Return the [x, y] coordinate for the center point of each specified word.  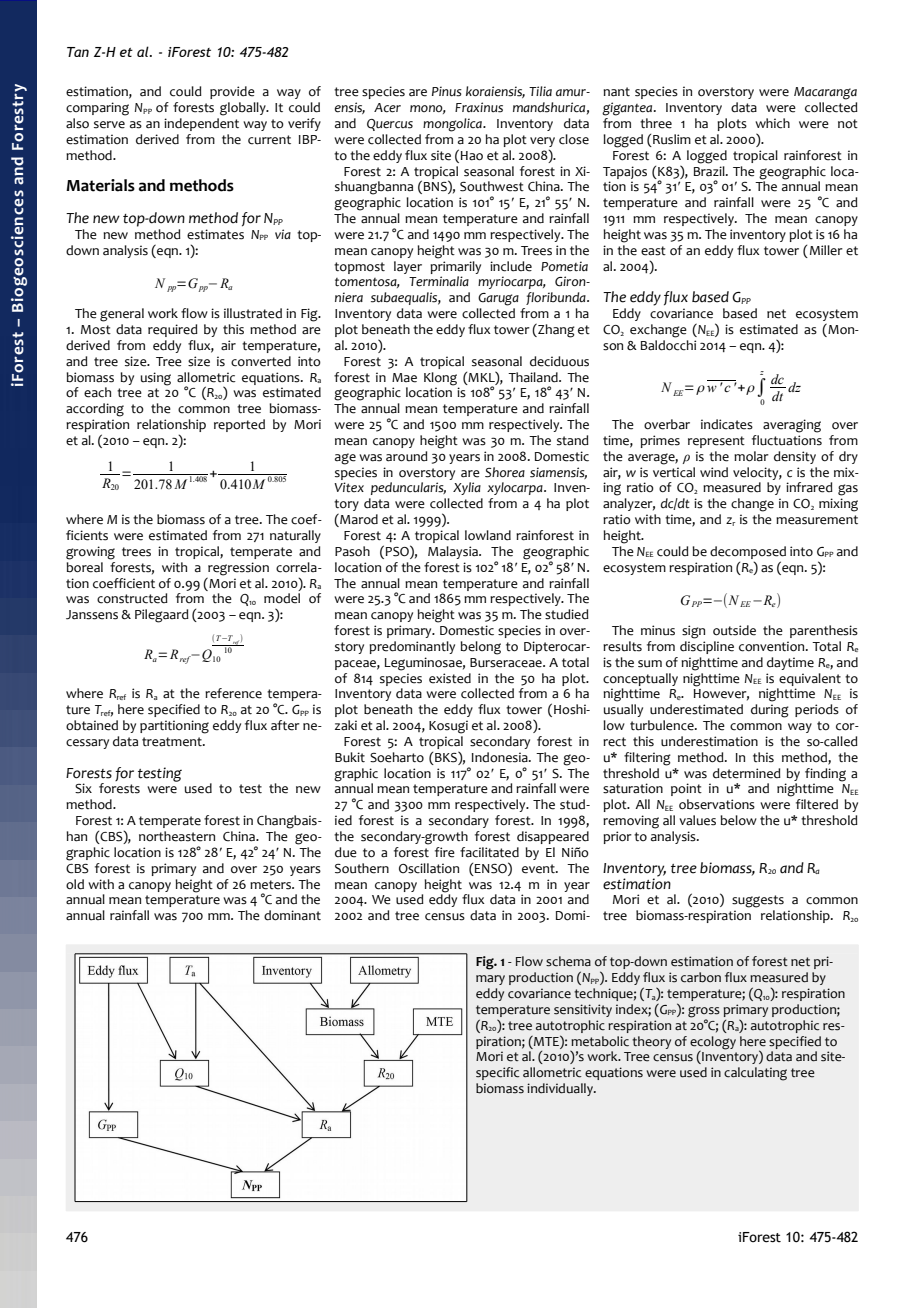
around [407, 456]
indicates [727, 424]
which [772, 123]
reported [239, 425]
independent [201, 124]
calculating [755, 1074]
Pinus [447, 91]
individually [561, 1089]
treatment [173, 742]
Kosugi [448, 727]
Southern [362, 868]
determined [747, 773]
